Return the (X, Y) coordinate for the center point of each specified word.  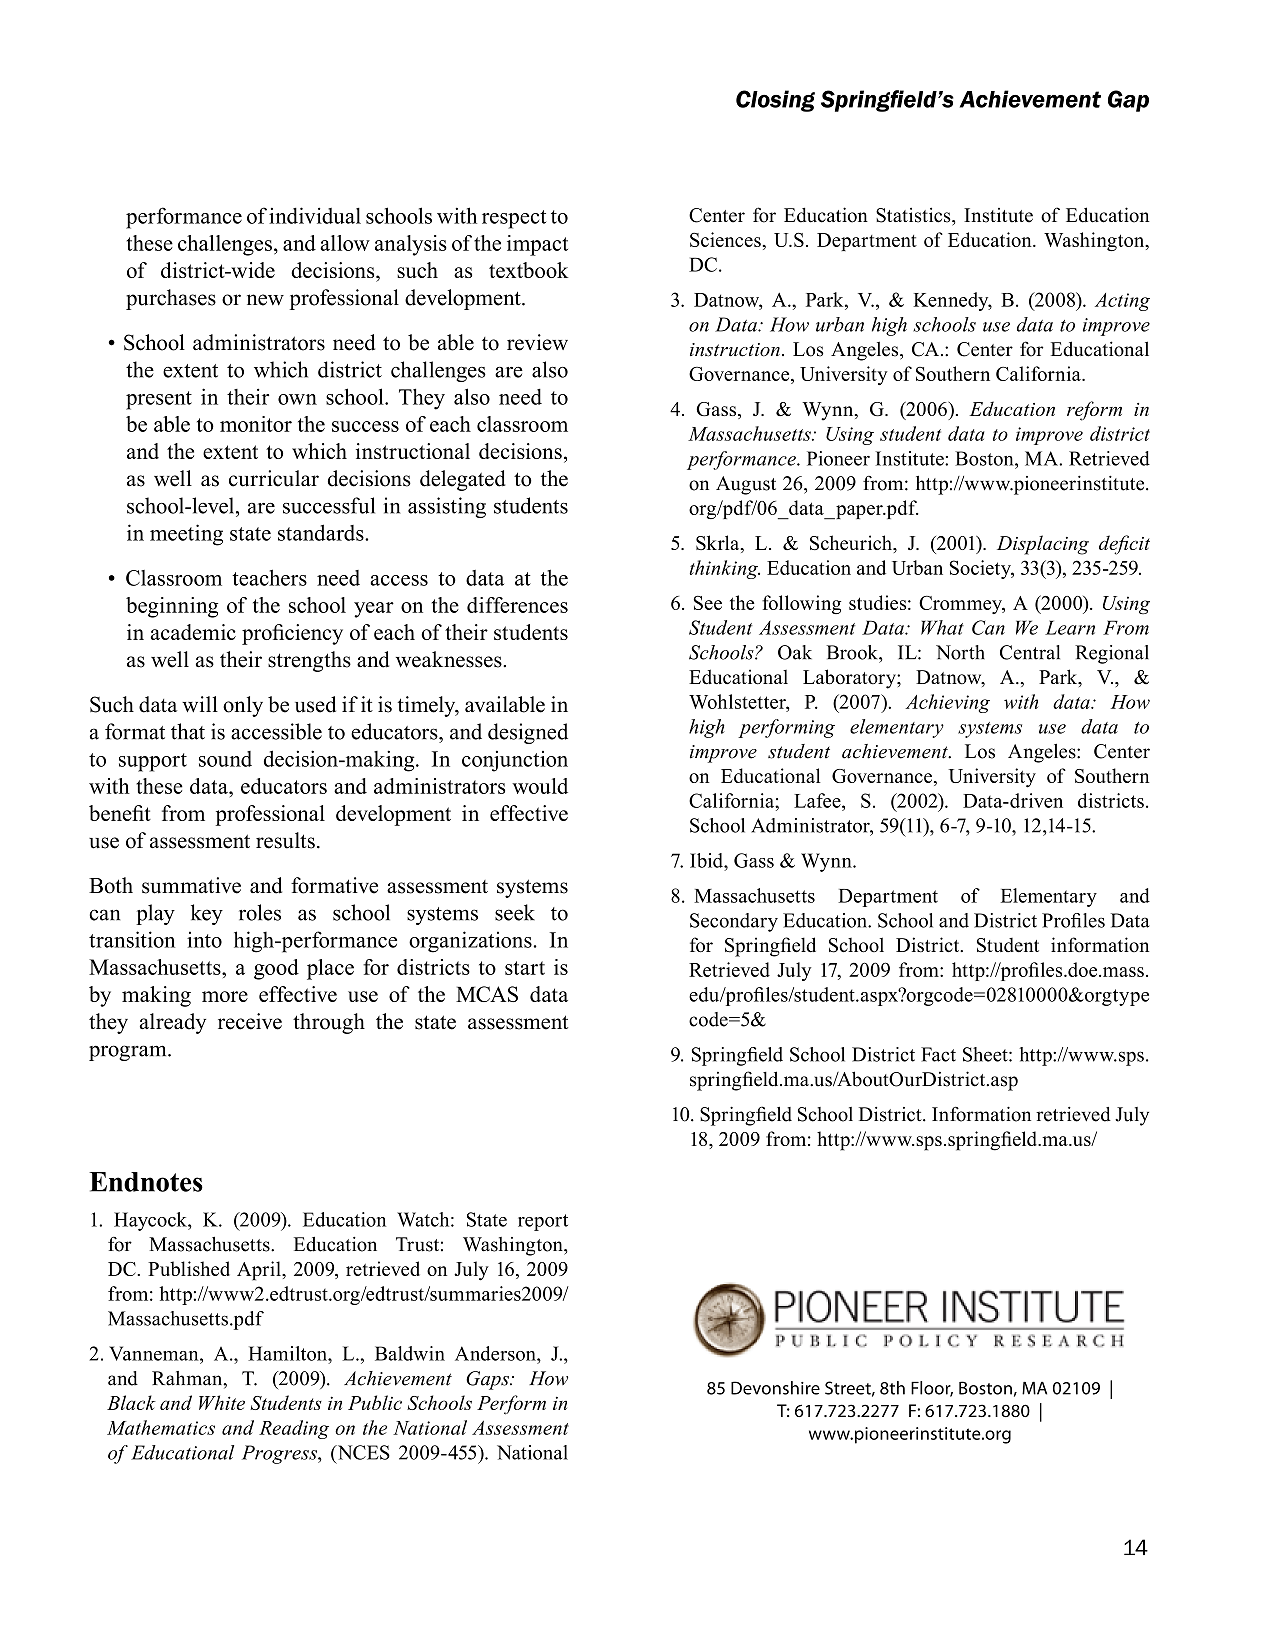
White (222, 1402)
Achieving (947, 703)
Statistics (914, 215)
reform (1094, 411)
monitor (256, 424)
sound (225, 759)
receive (250, 1021)
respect (514, 219)
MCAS (487, 994)
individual (315, 215)
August (746, 485)
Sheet (986, 1054)
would (540, 786)
